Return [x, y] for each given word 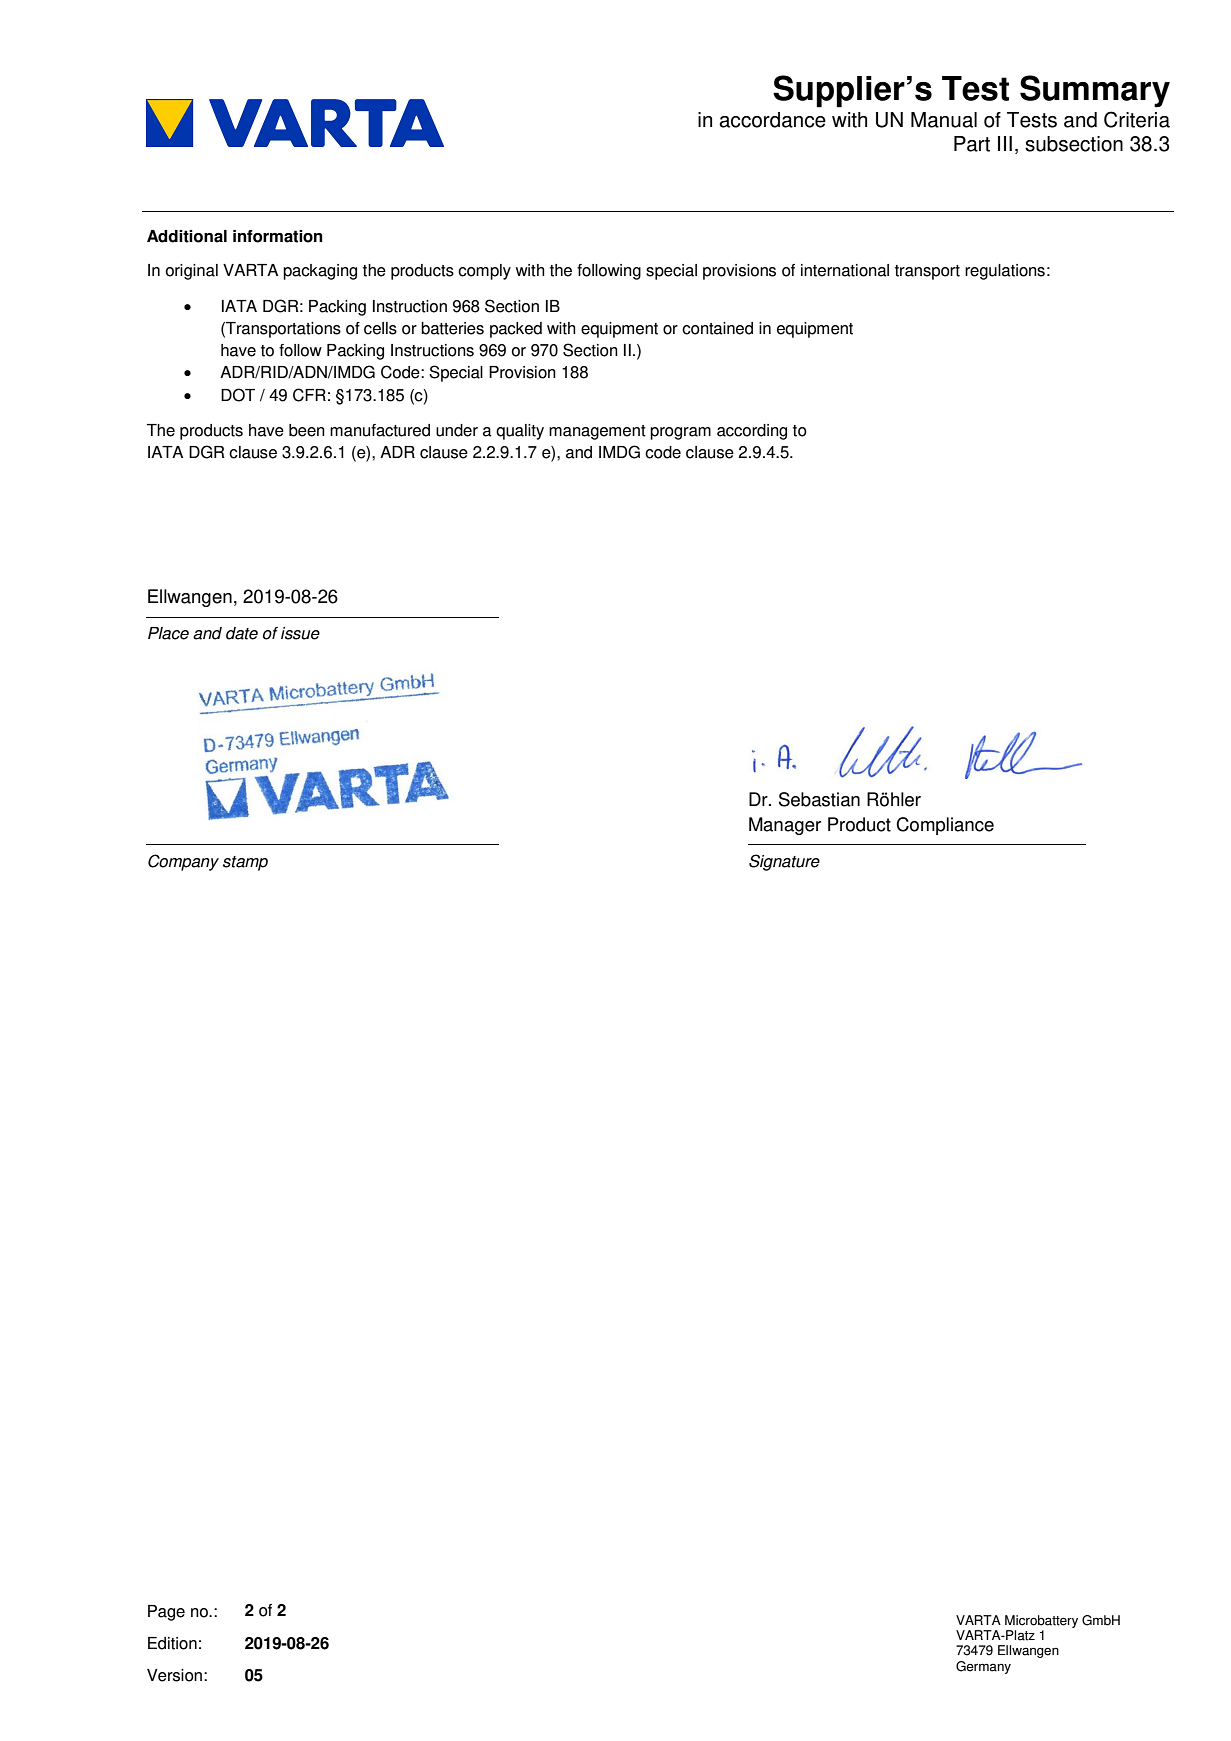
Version [174, 1675]
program [680, 433]
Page [166, 1613]
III [1005, 143]
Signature [784, 862]
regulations [1005, 272]
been [307, 430]
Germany [983, 1667]
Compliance [945, 826]
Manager [785, 826]
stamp [245, 863]
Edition [172, 1643]
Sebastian [819, 799]
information [278, 236]
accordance [772, 120]
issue [300, 633]
